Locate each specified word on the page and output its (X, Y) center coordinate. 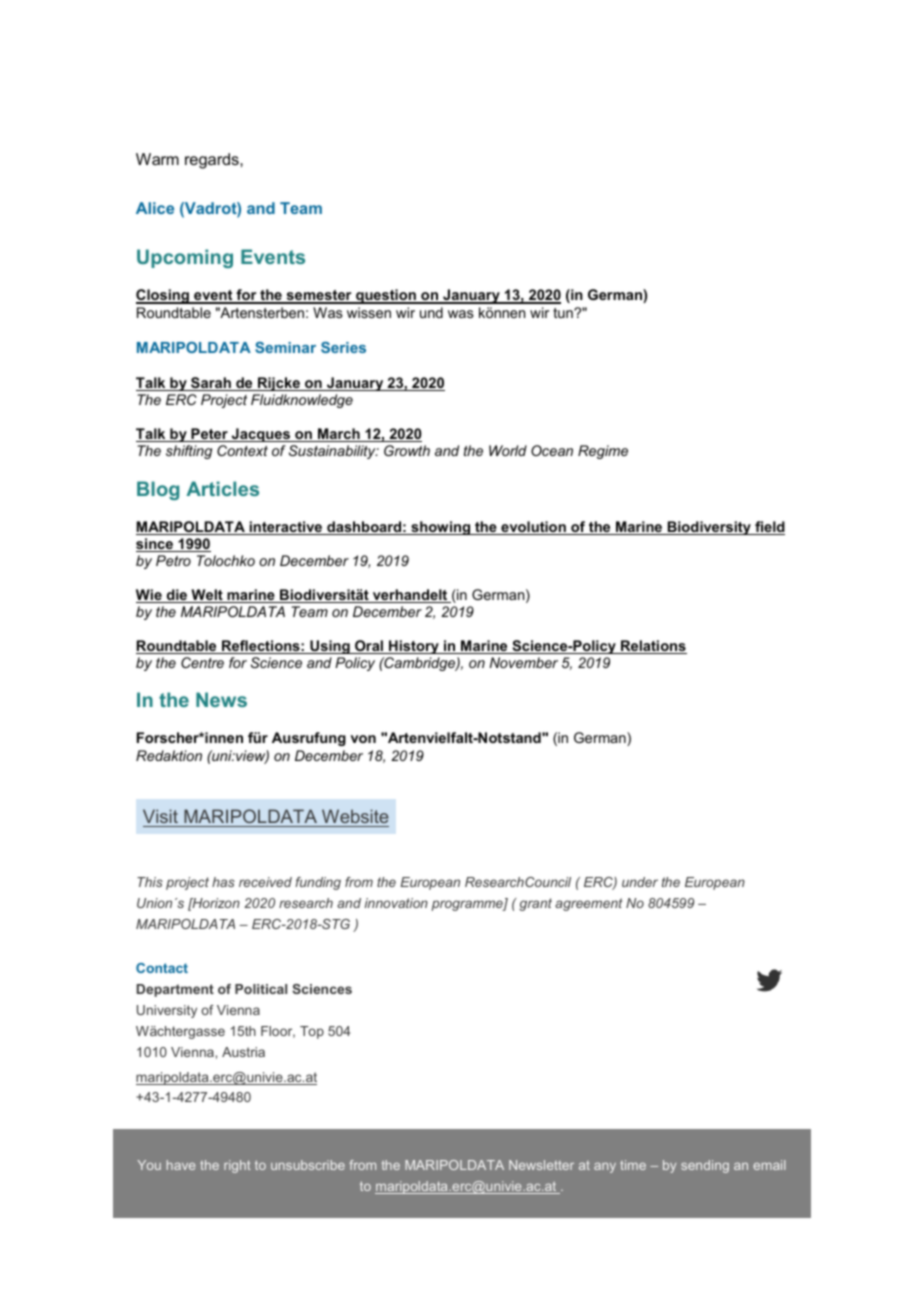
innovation (396, 903)
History (414, 647)
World (508, 450)
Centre (202, 662)
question (386, 296)
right (237, 1166)
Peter (209, 435)
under (640, 882)
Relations (653, 647)
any (605, 1168)
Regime (603, 452)
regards (213, 161)
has (223, 882)
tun (564, 313)
